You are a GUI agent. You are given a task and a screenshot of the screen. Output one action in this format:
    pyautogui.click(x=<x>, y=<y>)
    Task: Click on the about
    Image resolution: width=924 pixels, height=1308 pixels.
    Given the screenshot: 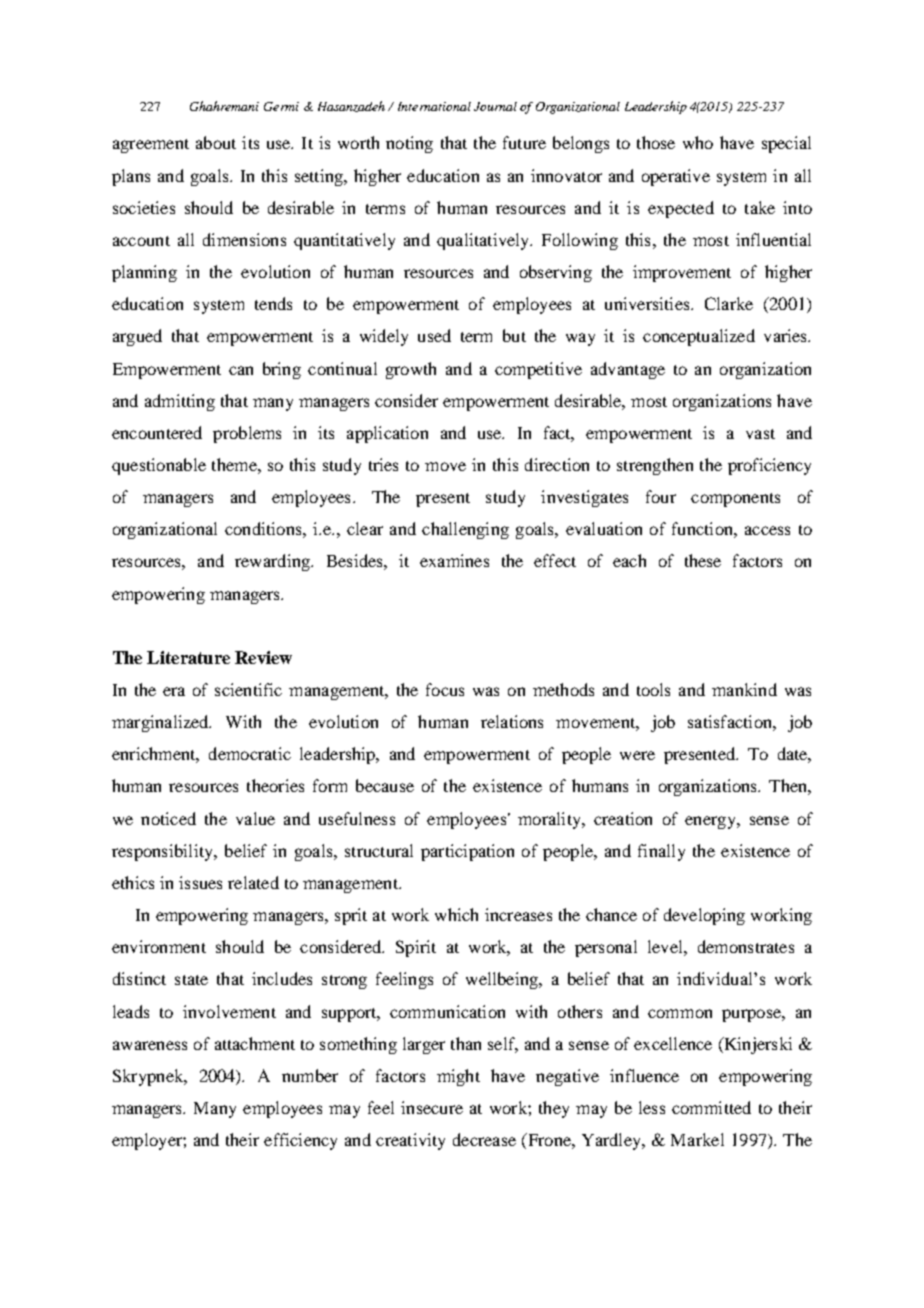 What is the action you would take?
    pyautogui.click(x=216, y=142)
